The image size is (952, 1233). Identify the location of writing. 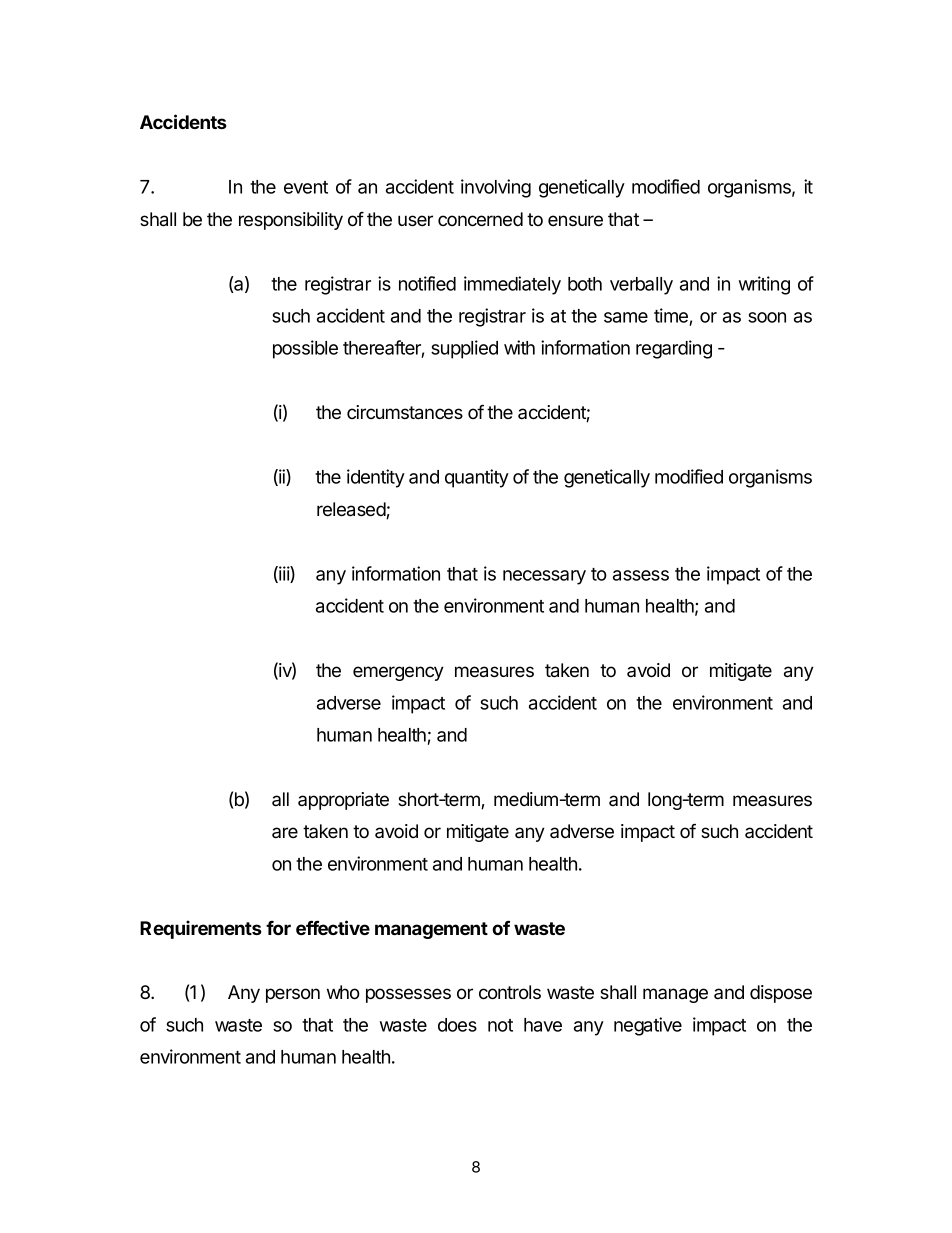
(764, 285).
